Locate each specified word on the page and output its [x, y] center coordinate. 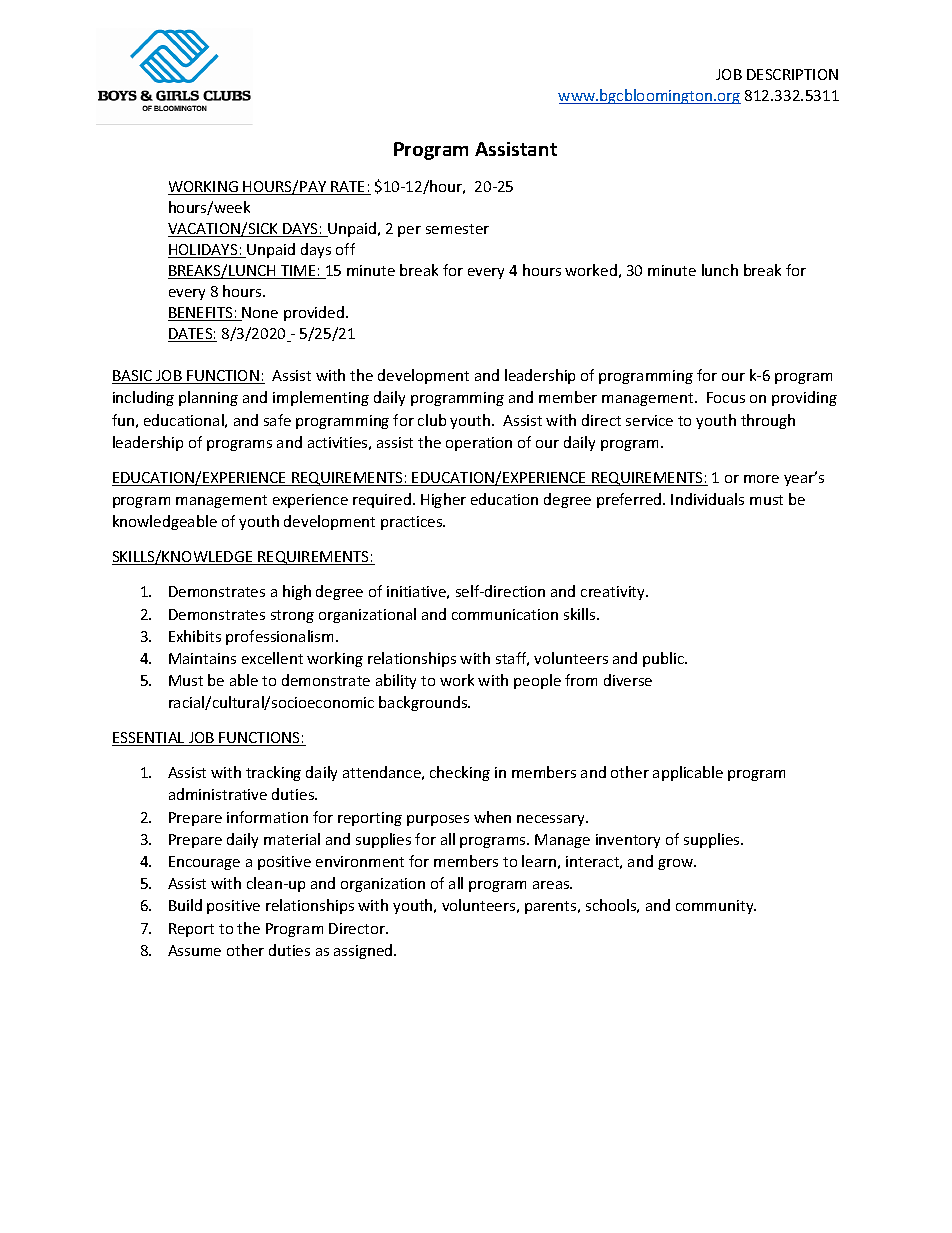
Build [185, 905]
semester [457, 229]
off [345, 249]
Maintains [202, 658]
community [716, 907]
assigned [364, 951]
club [432, 420]
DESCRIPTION [792, 74]
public [665, 659]
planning [208, 398]
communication [505, 614]
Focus [726, 397]
